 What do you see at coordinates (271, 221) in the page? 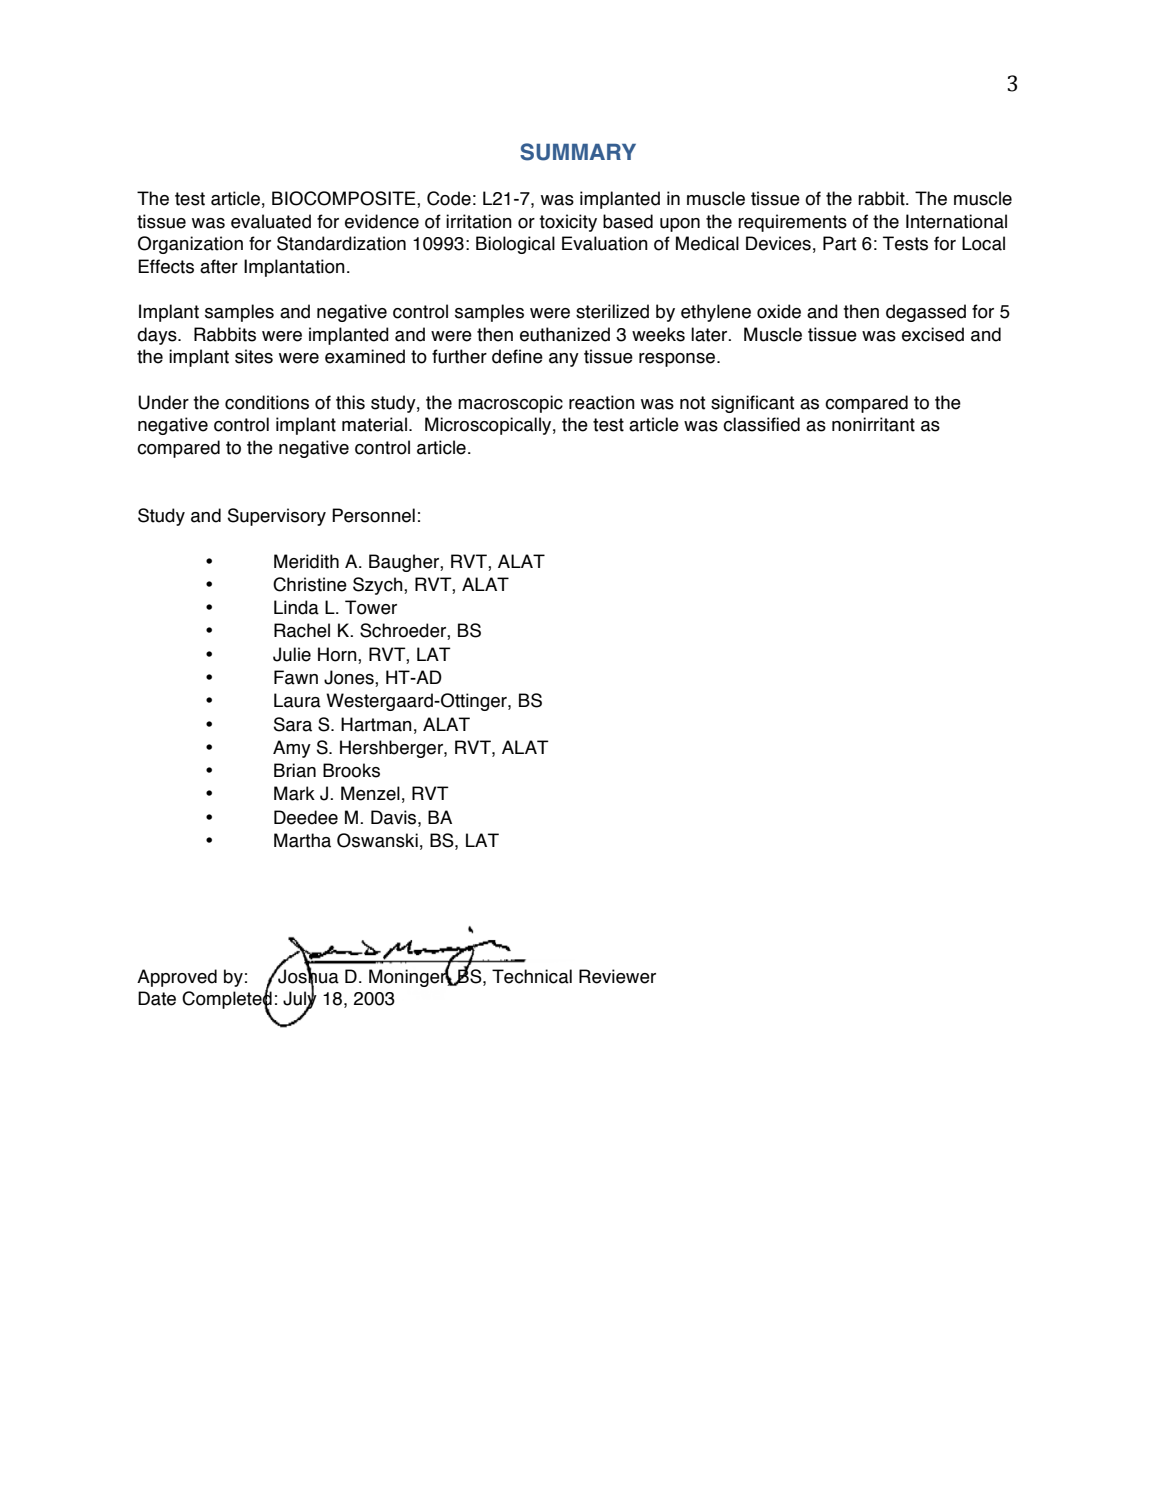
I see `evaluated` at bounding box center [271, 221].
